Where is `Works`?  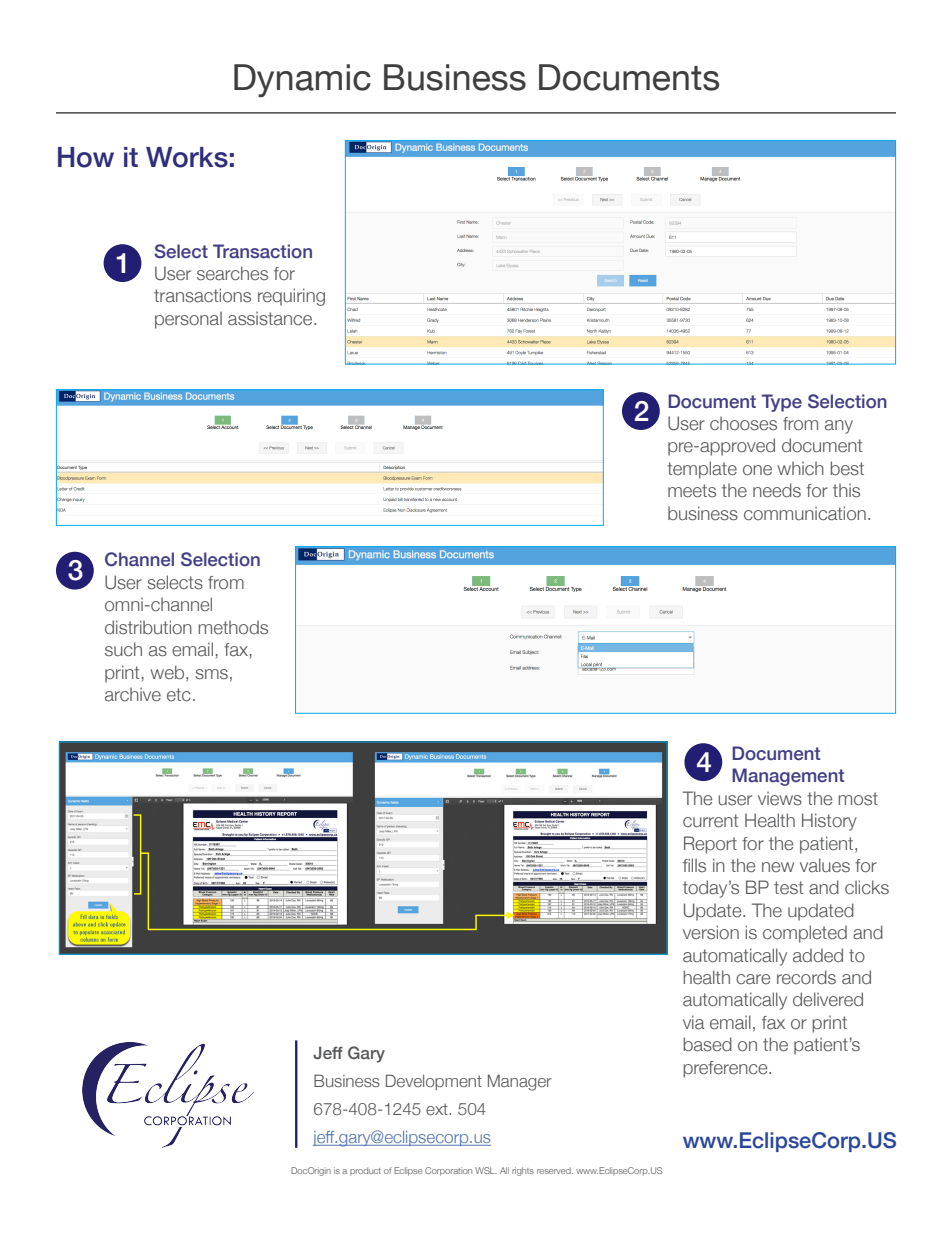 Works is located at coordinates (187, 157).
